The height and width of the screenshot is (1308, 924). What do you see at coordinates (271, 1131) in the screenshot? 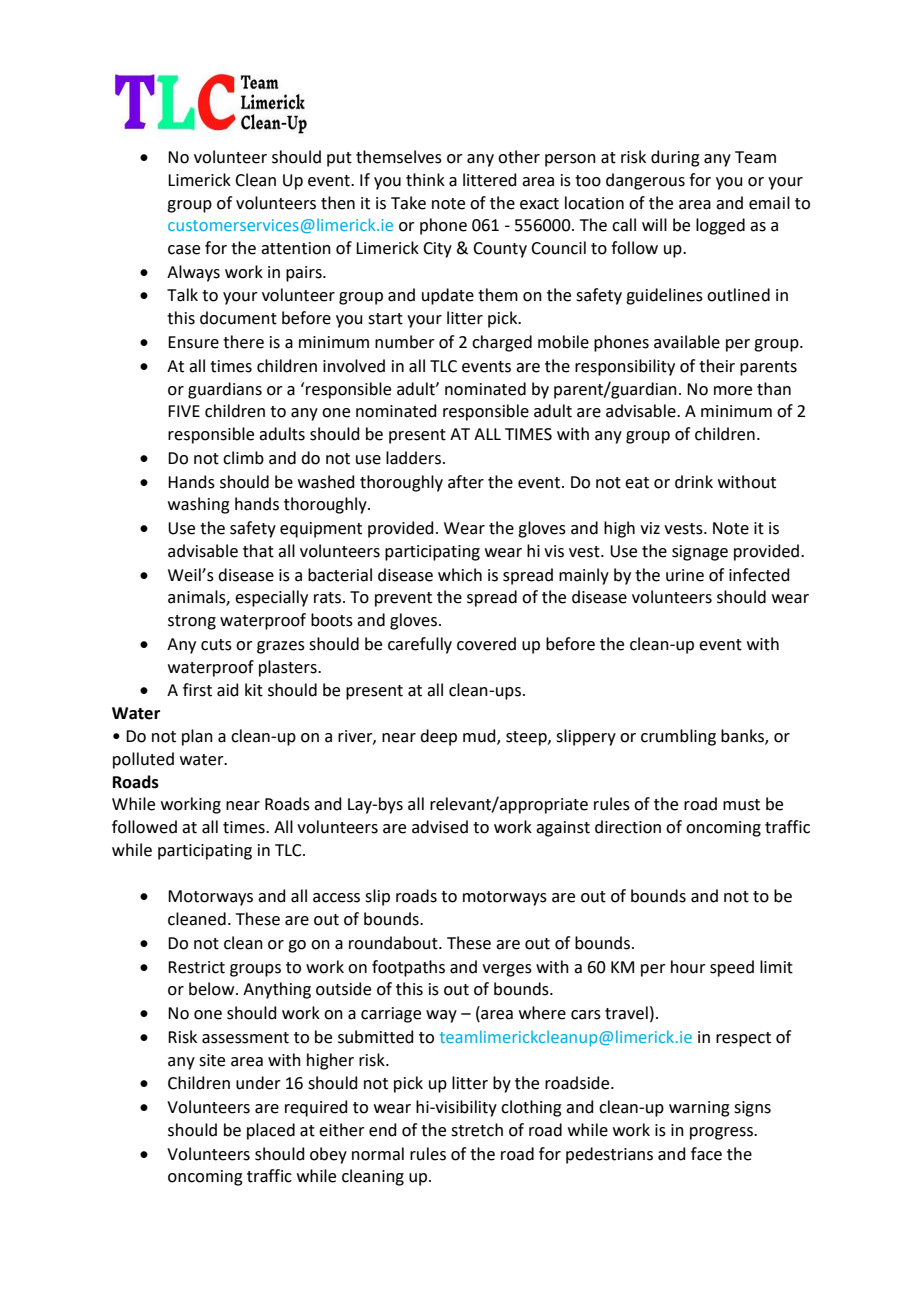
I see `placed` at bounding box center [271, 1131].
